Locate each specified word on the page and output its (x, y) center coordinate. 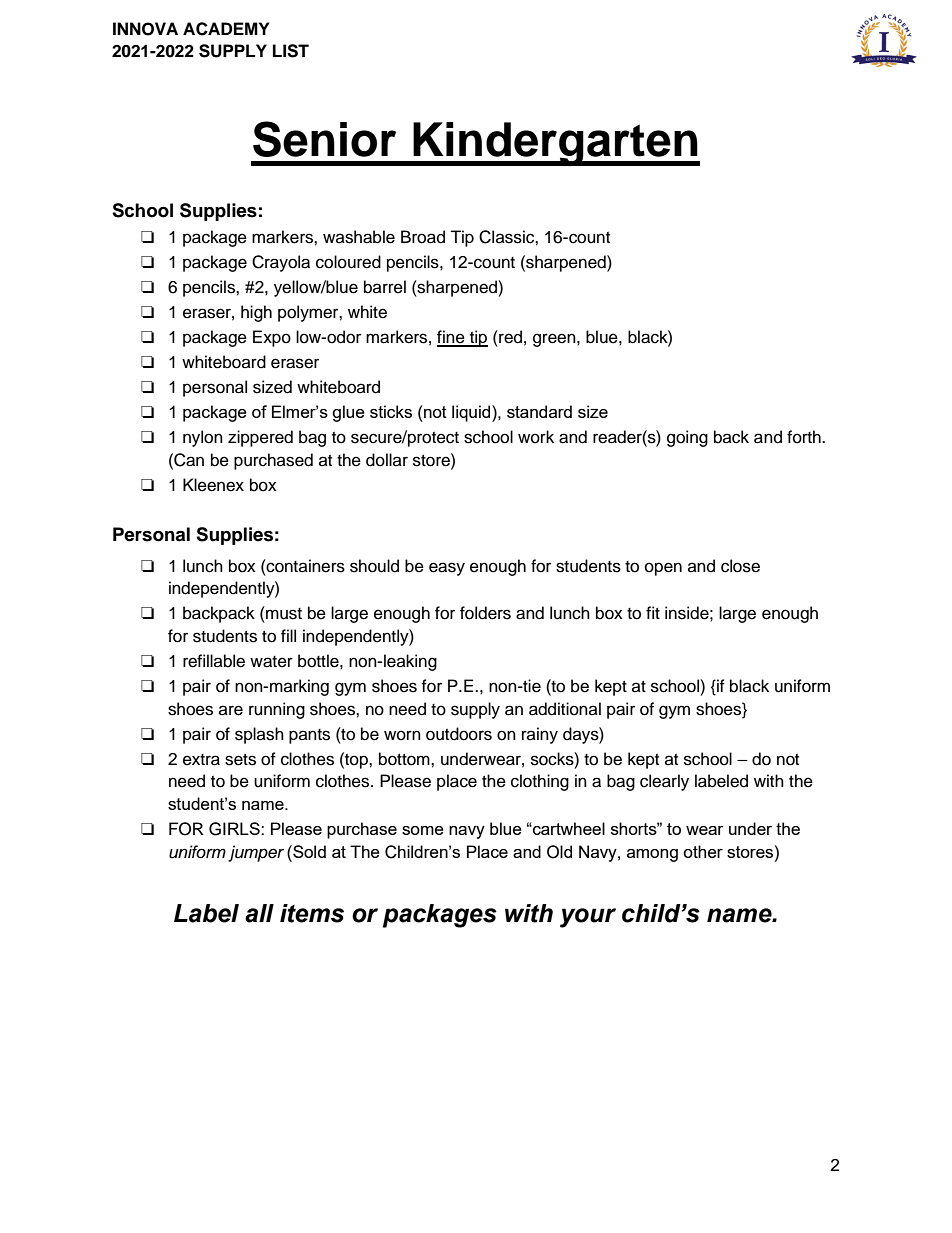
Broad (423, 237)
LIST (291, 51)
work (536, 437)
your (588, 918)
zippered (260, 438)
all (259, 913)
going (687, 438)
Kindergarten (555, 144)
